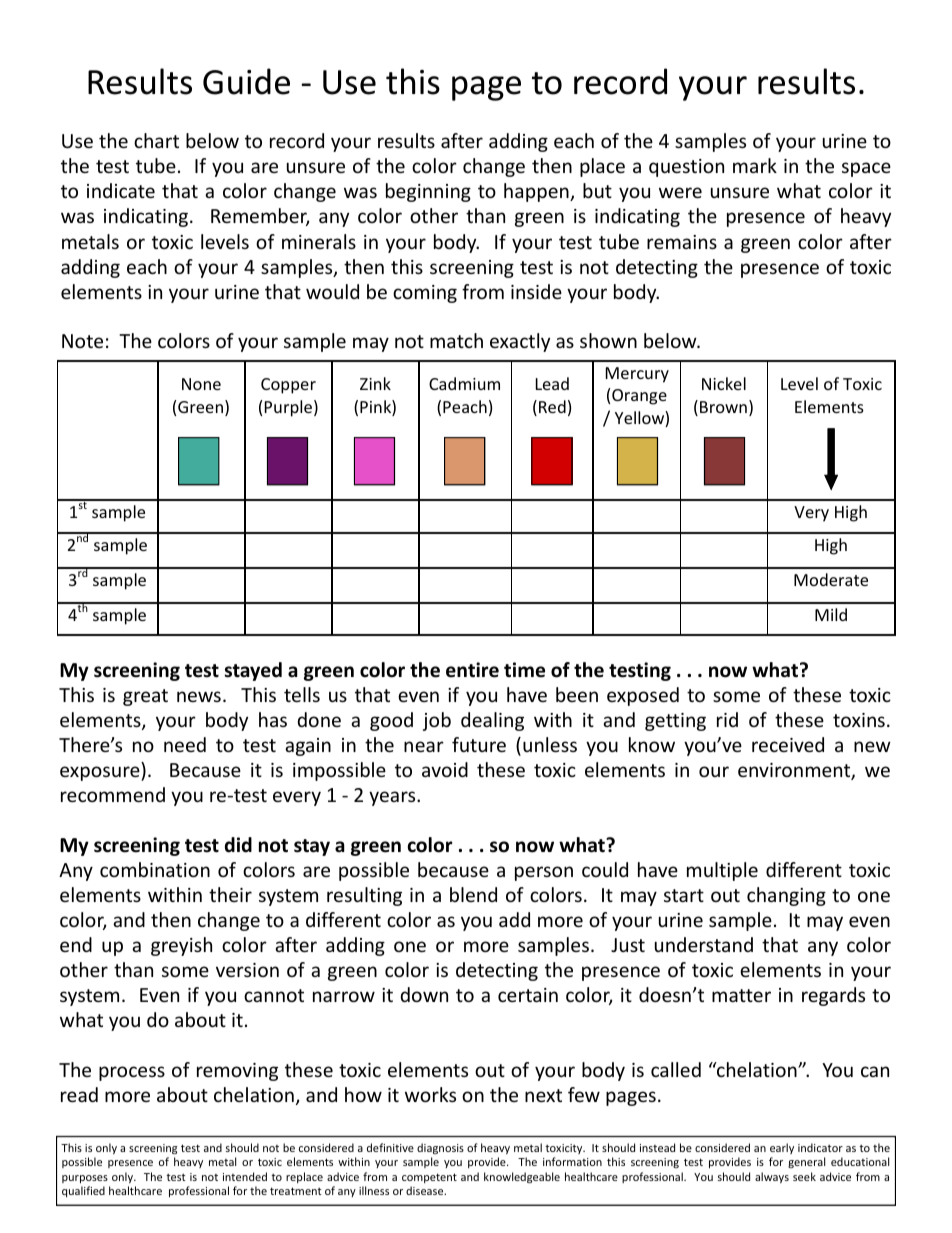 This screenshot has width=952, height=1233. I want to click on early, so click(782, 1148).
